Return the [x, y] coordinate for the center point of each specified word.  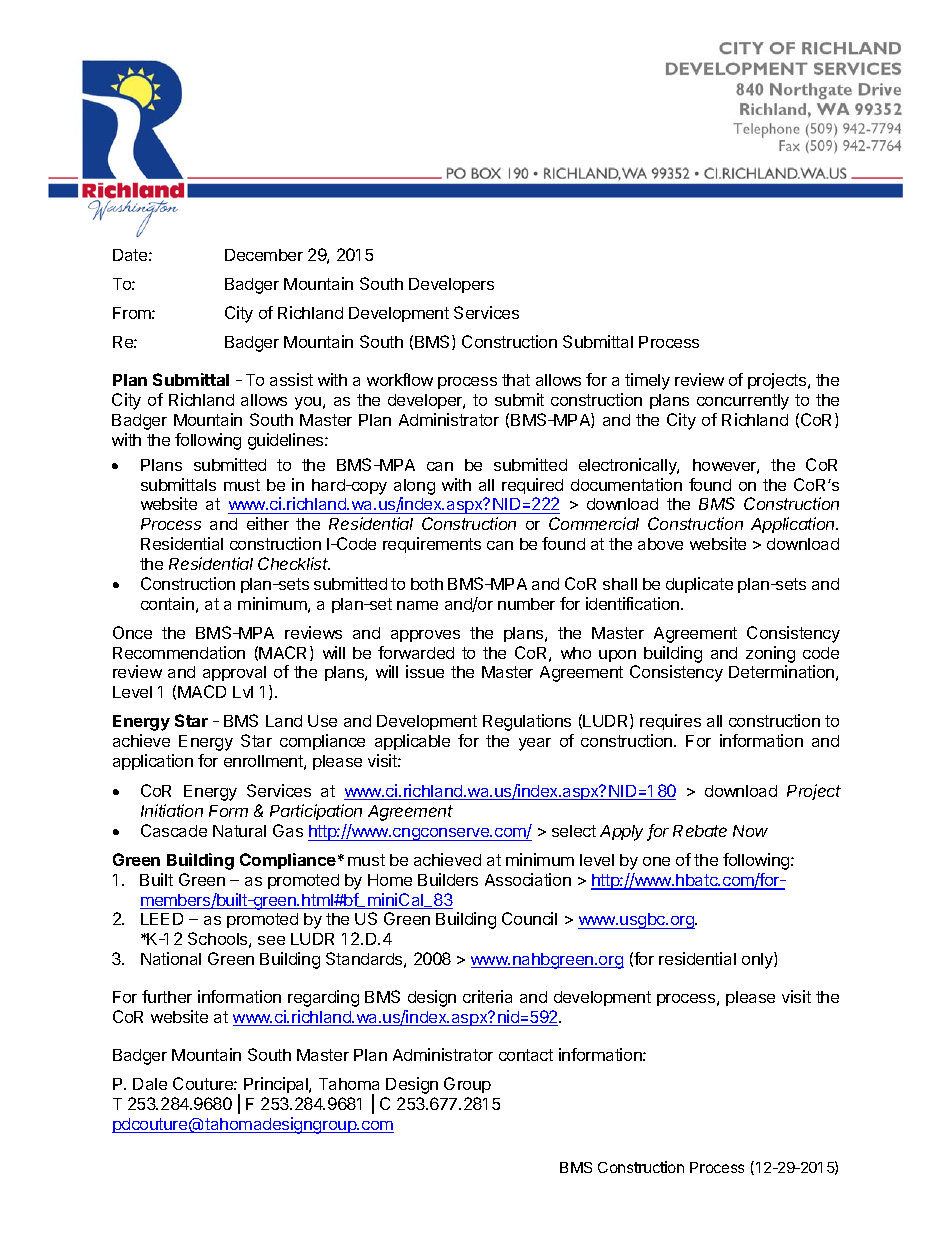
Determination [781, 671]
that [516, 380]
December [264, 255]
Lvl [243, 692]
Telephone [766, 130]
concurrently [743, 402]
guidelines [287, 441]
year [535, 744]
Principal [277, 1085]
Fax [789, 145]
